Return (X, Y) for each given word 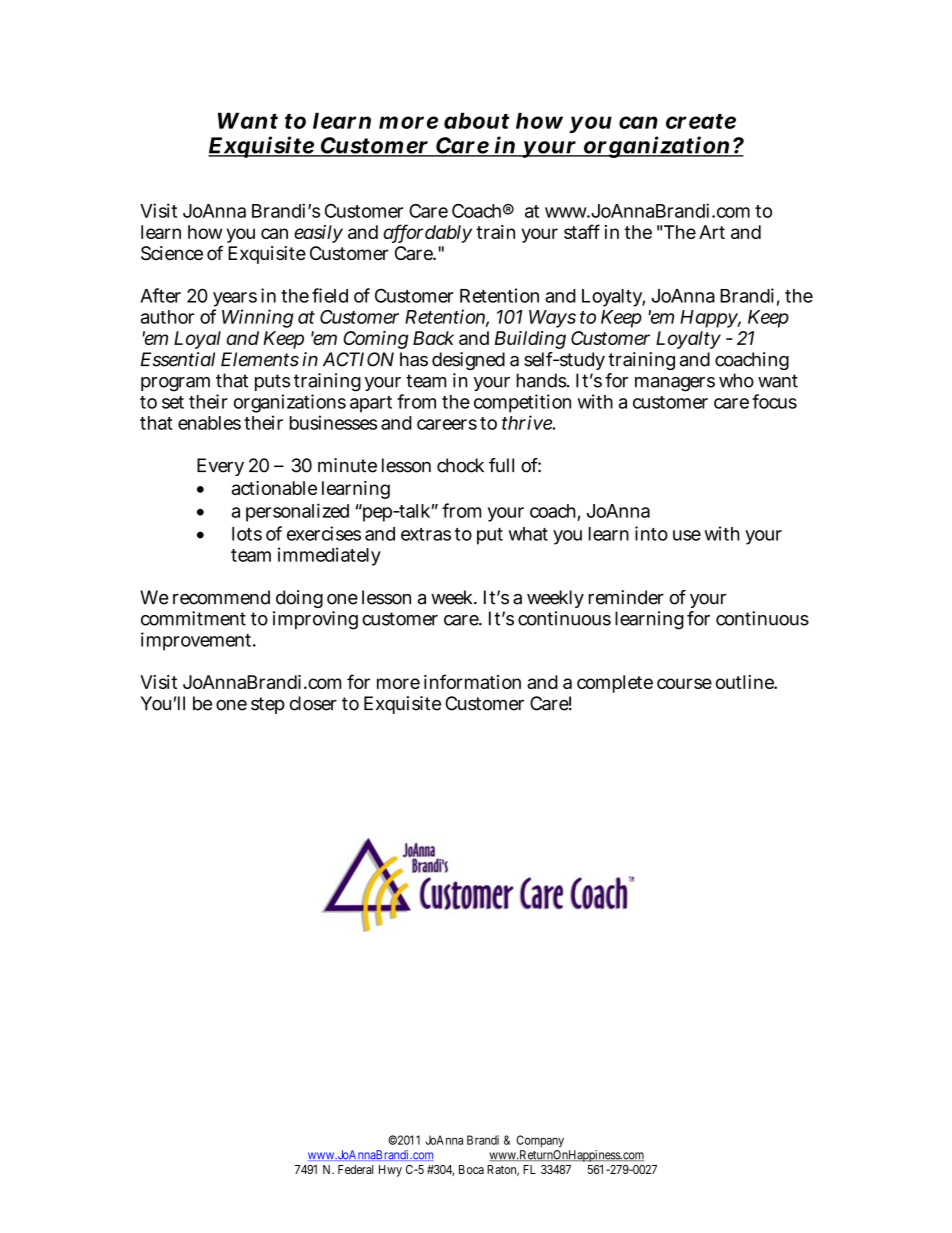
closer (313, 703)
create (701, 121)
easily (318, 234)
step (268, 705)
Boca (471, 1169)
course (684, 683)
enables (209, 423)
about (476, 120)
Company (540, 1141)
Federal (356, 1169)
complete (615, 684)
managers (675, 384)
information (472, 681)
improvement (198, 641)
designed (468, 361)
